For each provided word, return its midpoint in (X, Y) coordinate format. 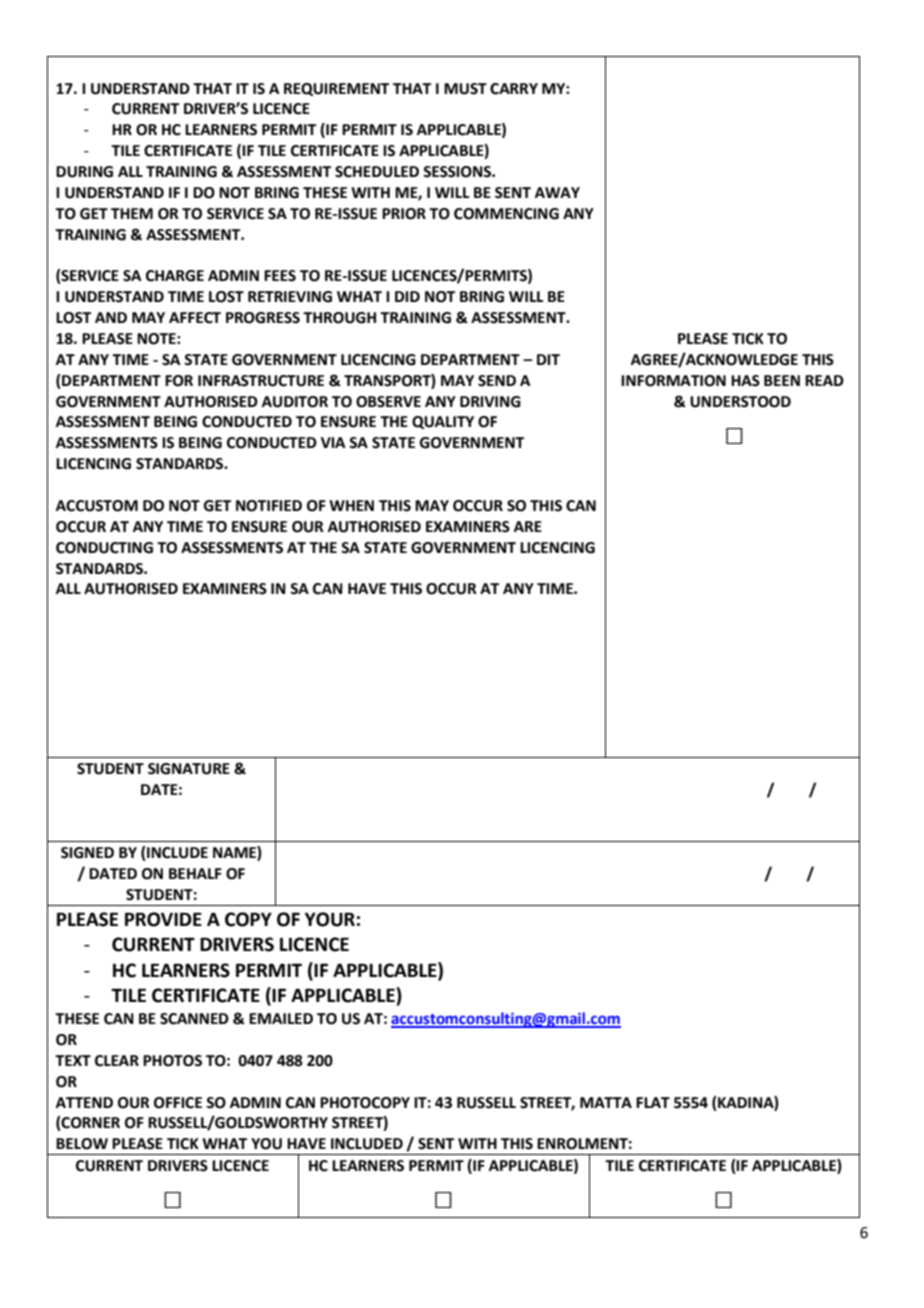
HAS (745, 381)
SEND (497, 381)
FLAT (653, 1102)
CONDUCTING (104, 548)
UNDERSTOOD (740, 402)
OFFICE (178, 1103)
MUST (465, 89)
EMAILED (281, 1018)
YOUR (330, 919)
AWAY (557, 192)
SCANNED (194, 1019)
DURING (84, 172)
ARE (528, 526)
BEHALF (195, 873)
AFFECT (195, 318)
